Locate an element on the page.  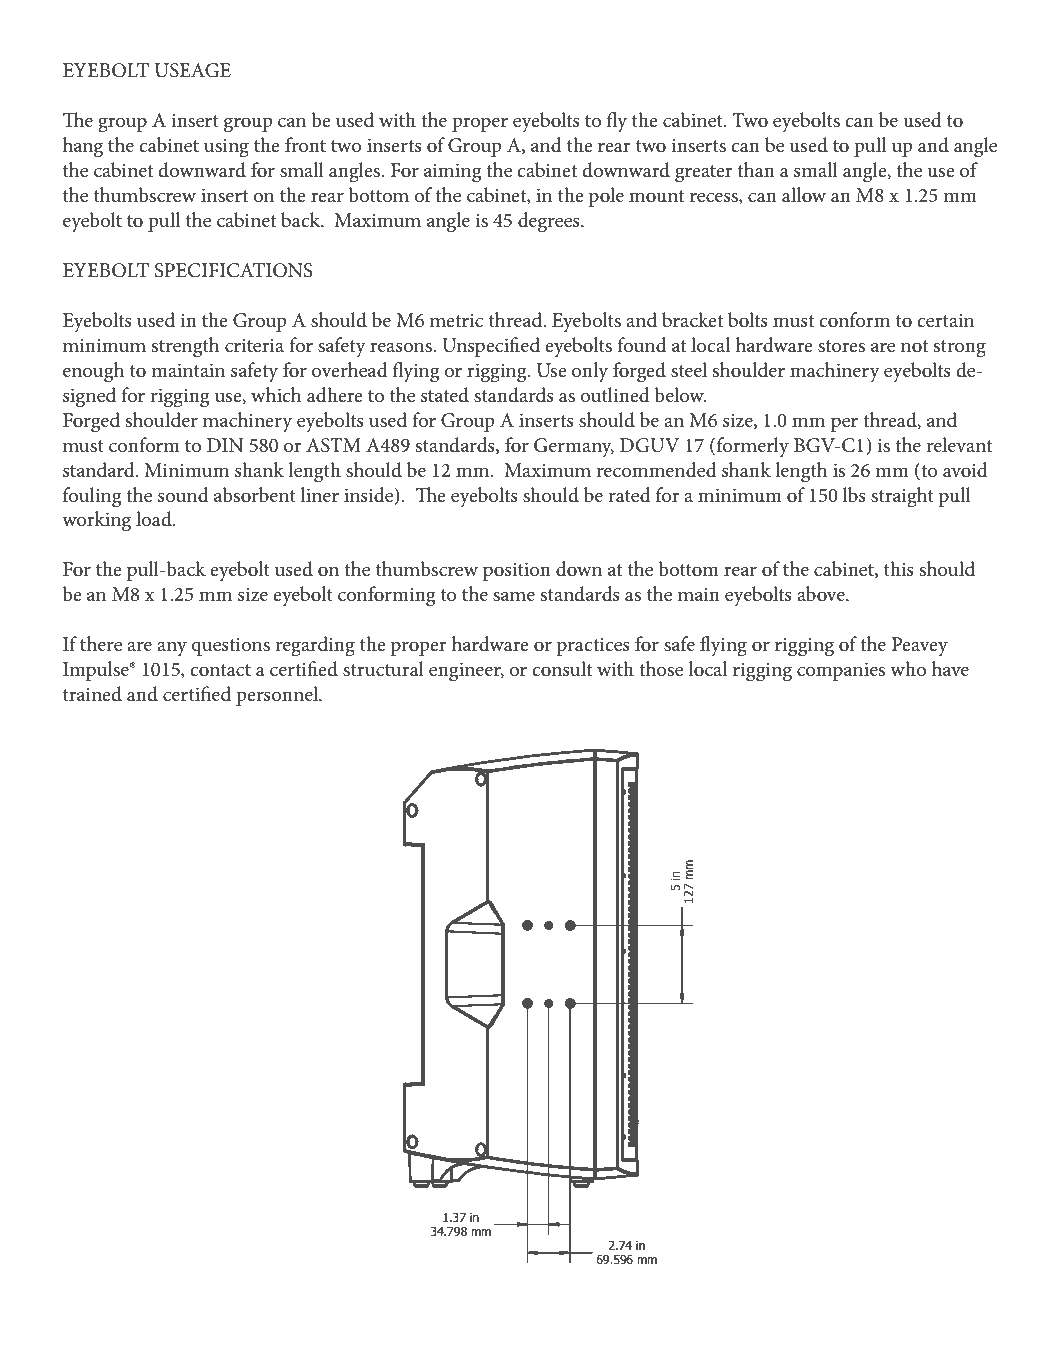
using is located at coordinates (226, 148).
